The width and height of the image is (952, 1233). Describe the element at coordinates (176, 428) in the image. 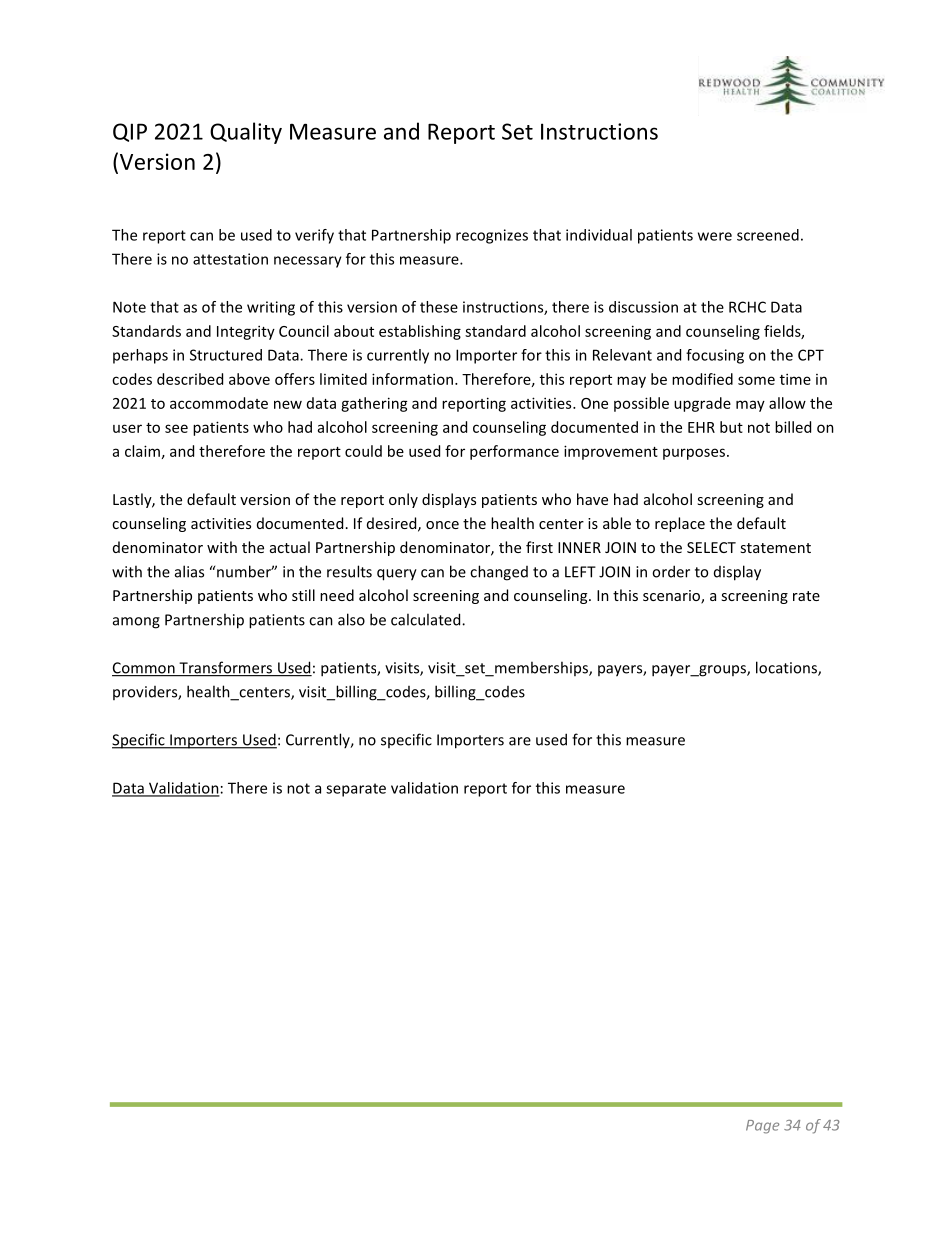

I see `see` at that location.
